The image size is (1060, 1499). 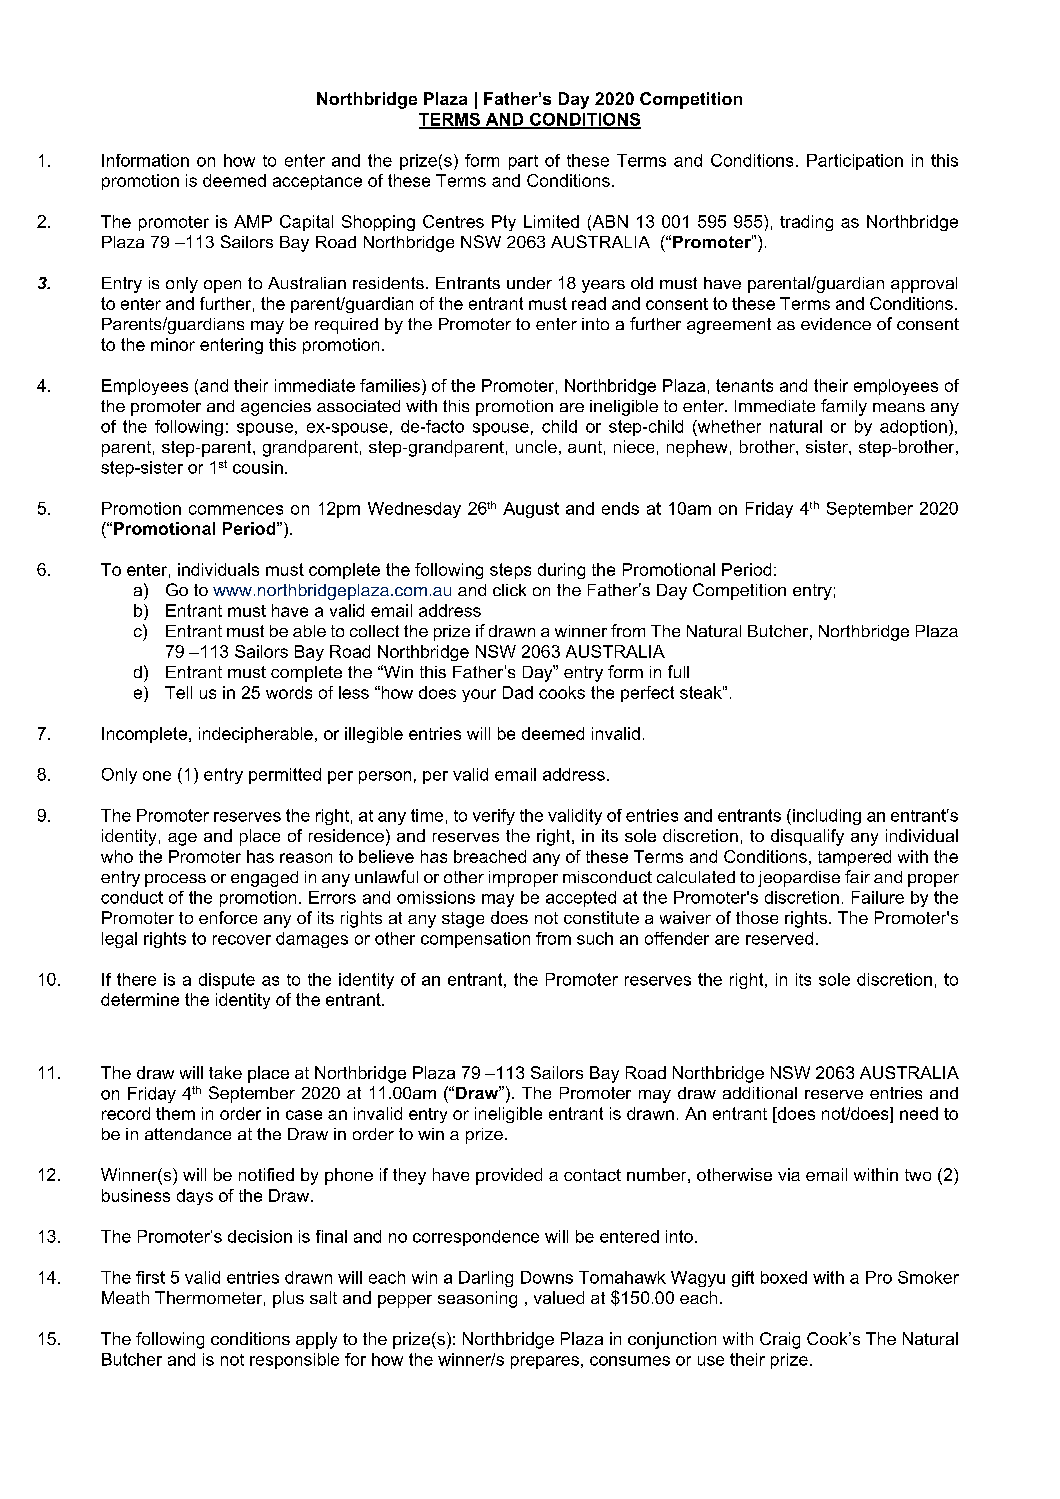 I want to click on Capital, so click(x=306, y=223).
